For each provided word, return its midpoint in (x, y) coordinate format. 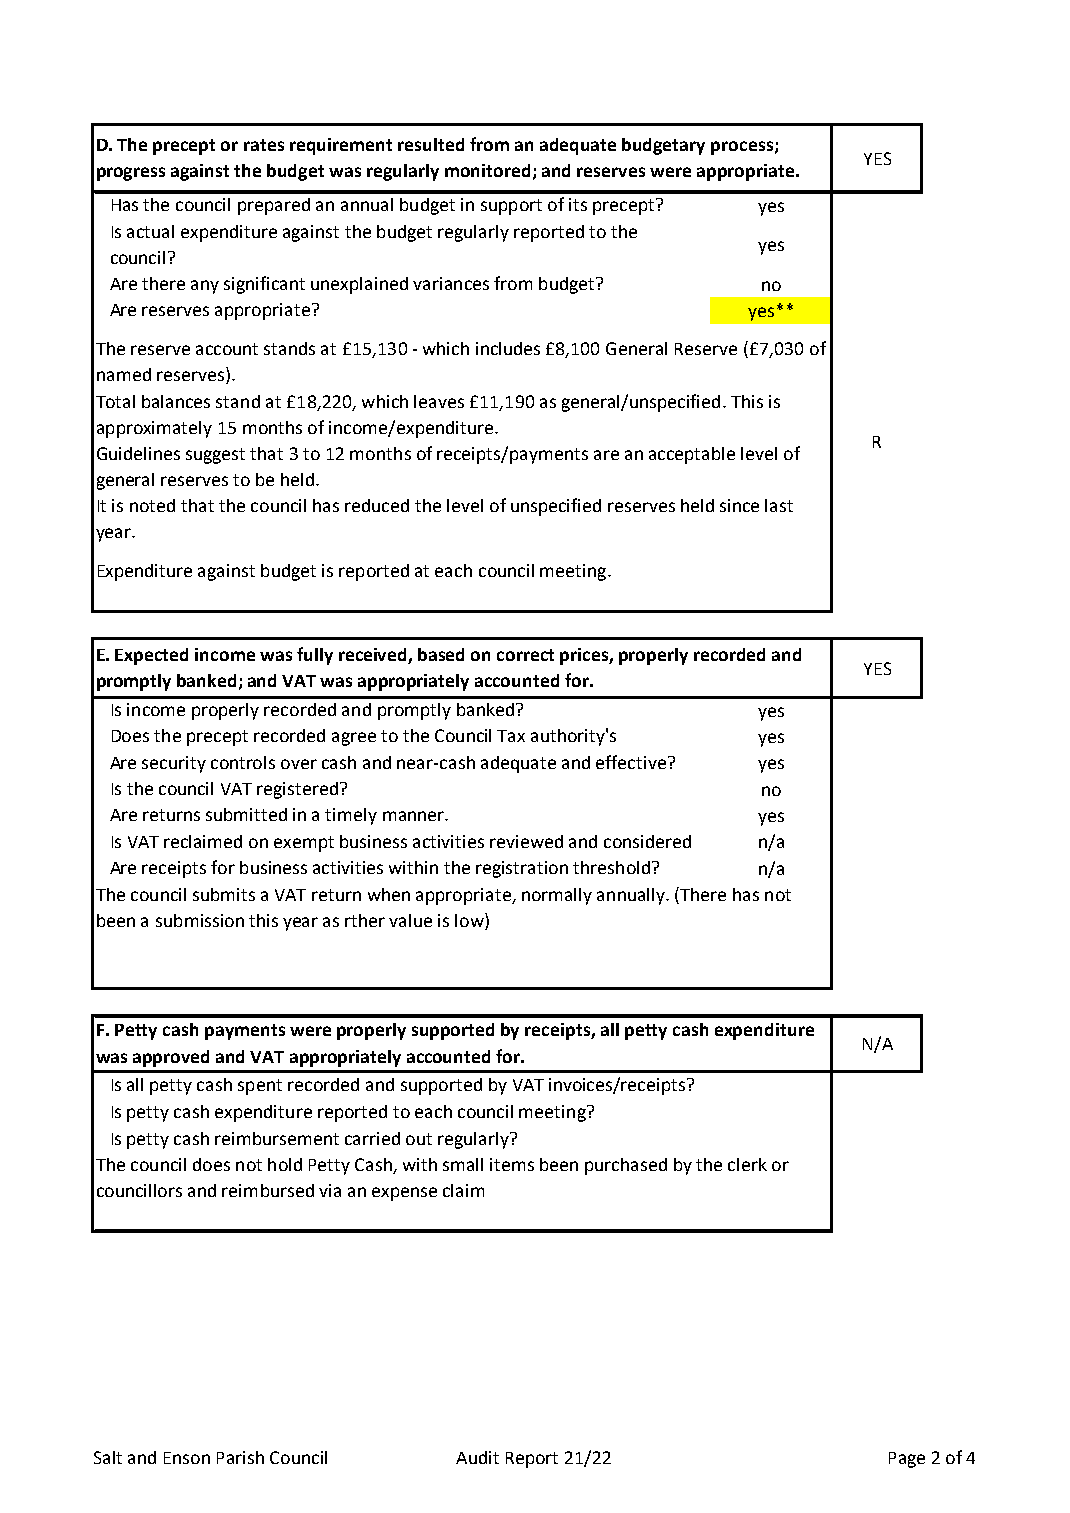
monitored (487, 170)
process (742, 148)
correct (525, 655)
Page (907, 1460)
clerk (747, 1164)
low (470, 921)
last (779, 505)
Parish (240, 1457)
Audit (477, 1457)
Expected (151, 656)
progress (131, 174)
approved (171, 1058)
